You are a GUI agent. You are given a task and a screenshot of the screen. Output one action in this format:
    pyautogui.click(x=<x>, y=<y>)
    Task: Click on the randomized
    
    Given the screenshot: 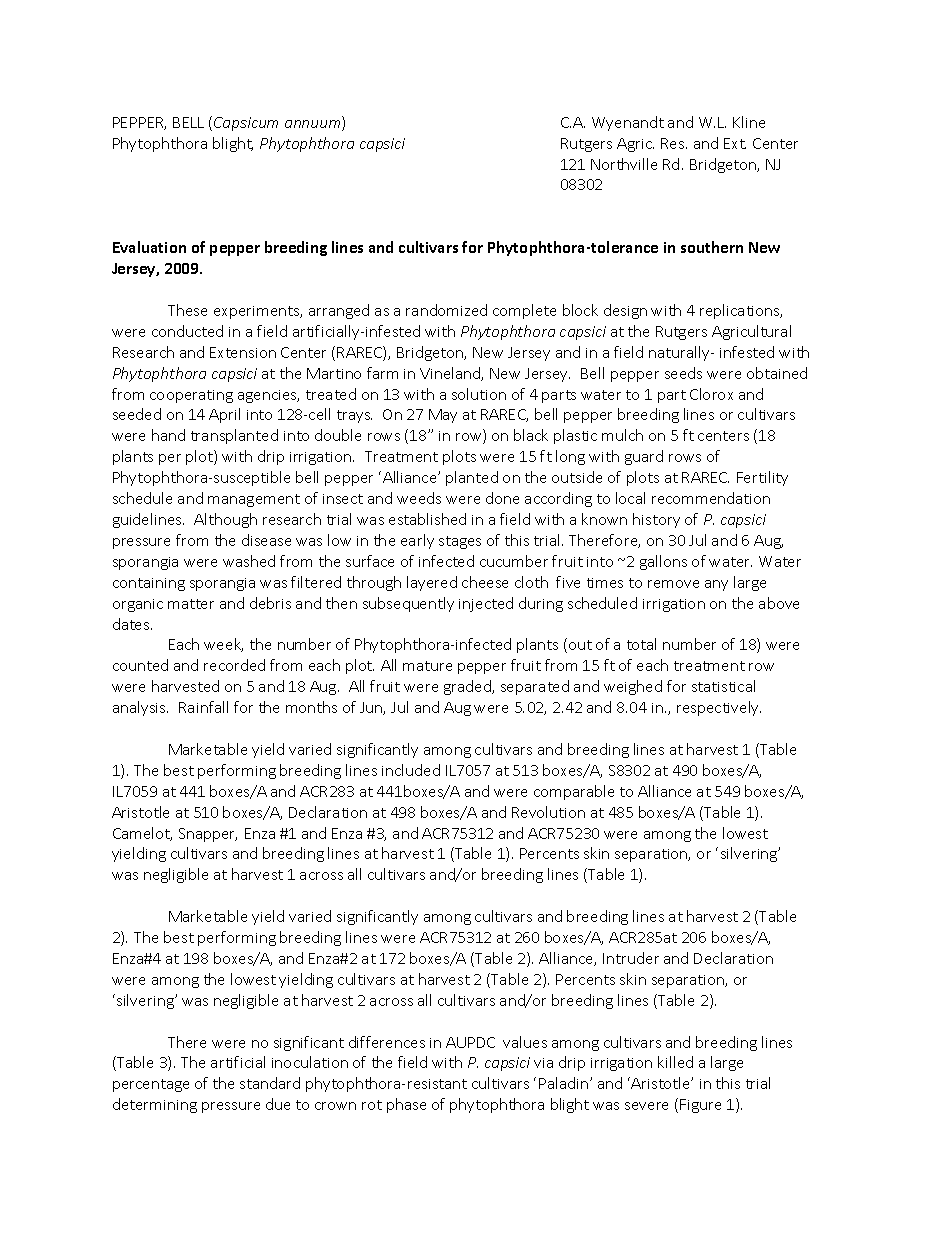 What is the action you would take?
    pyautogui.click(x=446, y=310)
